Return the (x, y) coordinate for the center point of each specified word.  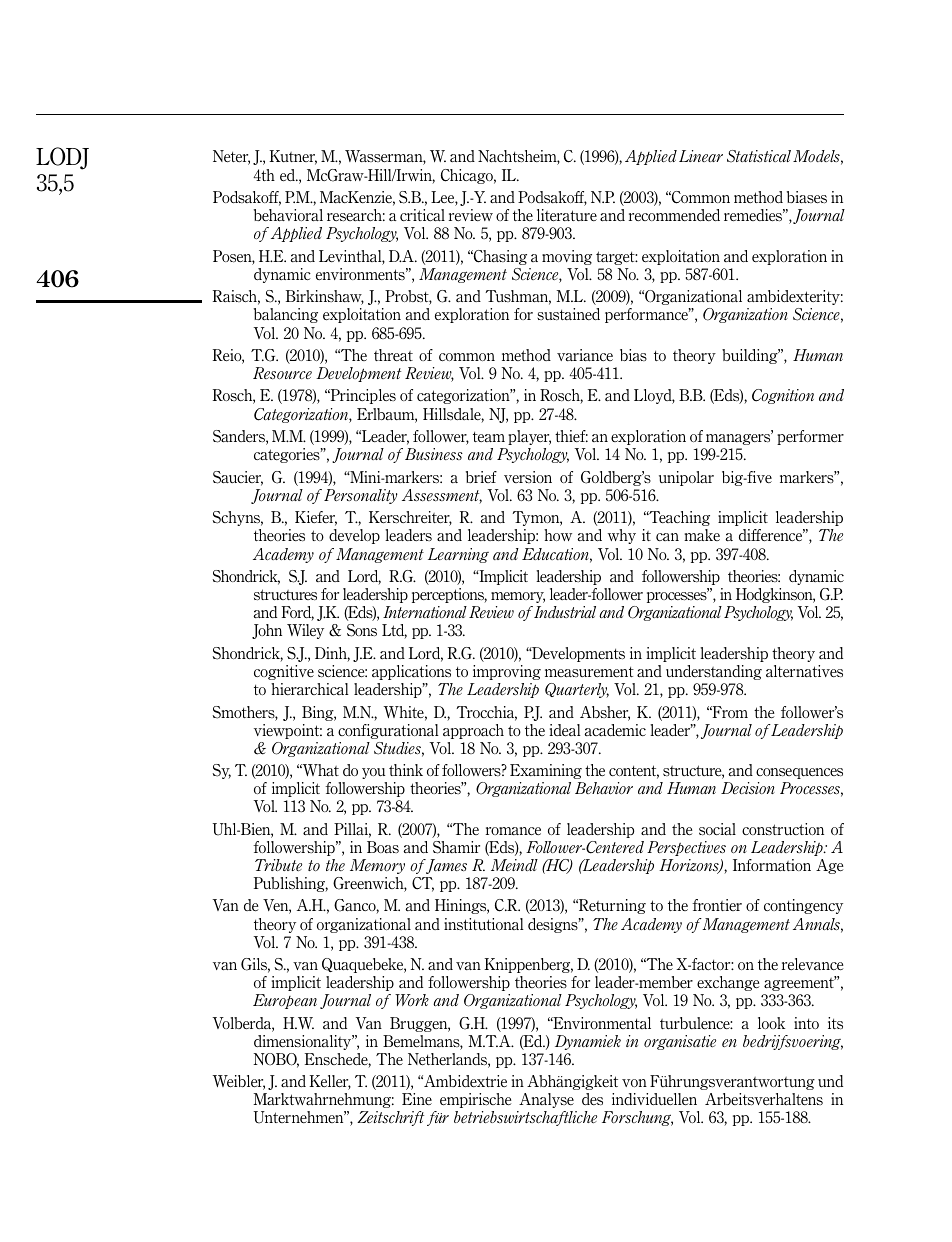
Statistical (759, 156)
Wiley (305, 631)
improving (507, 672)
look (771, 1023)
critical (422, 215)
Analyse (546, 1100)
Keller (330, 1082)
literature (567, 215)
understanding (714, 672)
